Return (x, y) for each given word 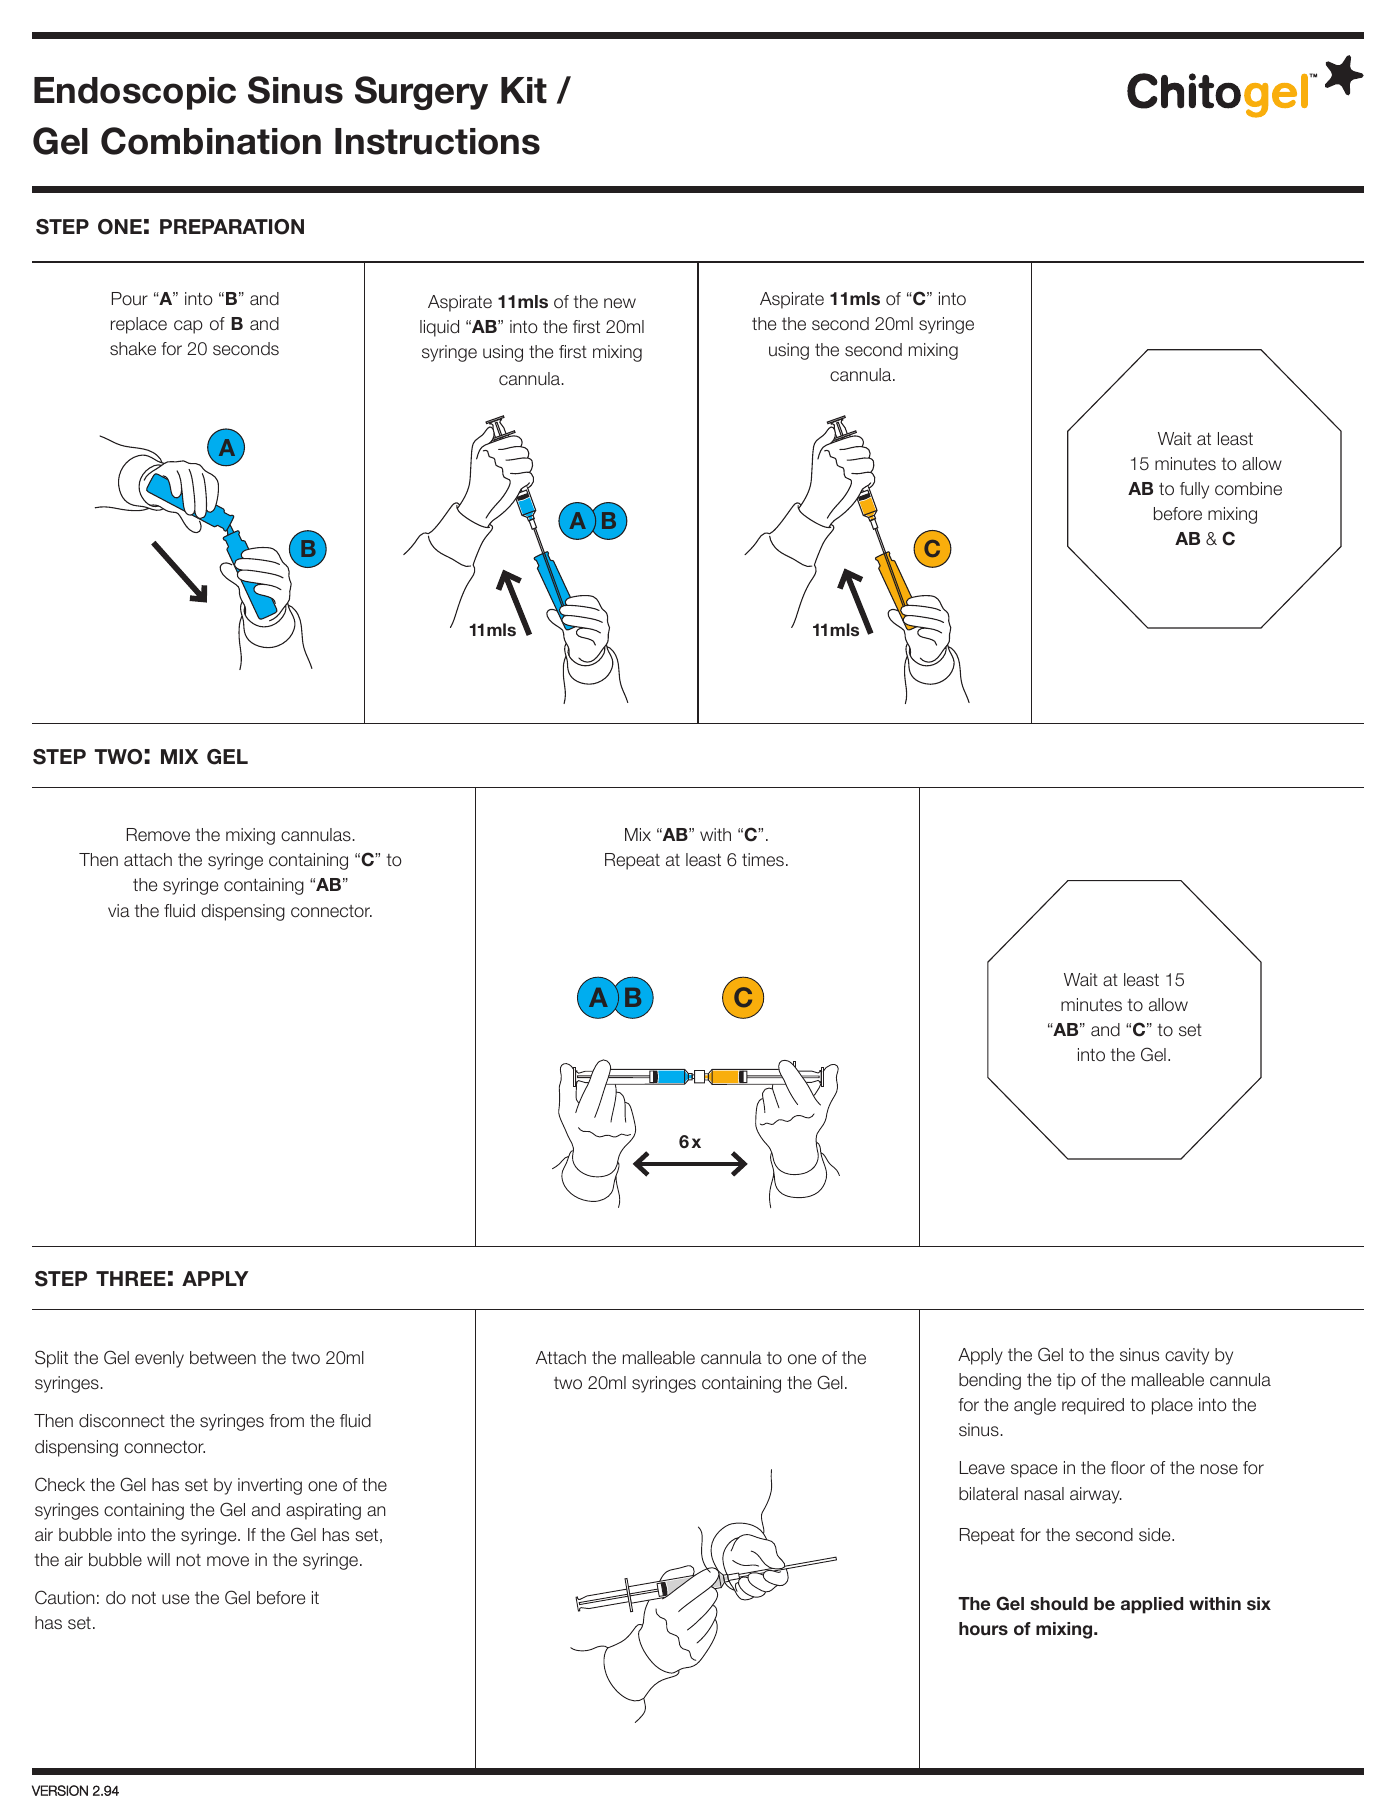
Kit (524, 90)
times (763, 859)
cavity (1187, 1356)
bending (990, 1381)
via (119, 910)
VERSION (60, 1790)
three (131, 1278)
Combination (211, 141)
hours (983, 1628)
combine (1248, 489)
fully (1194, 490)
